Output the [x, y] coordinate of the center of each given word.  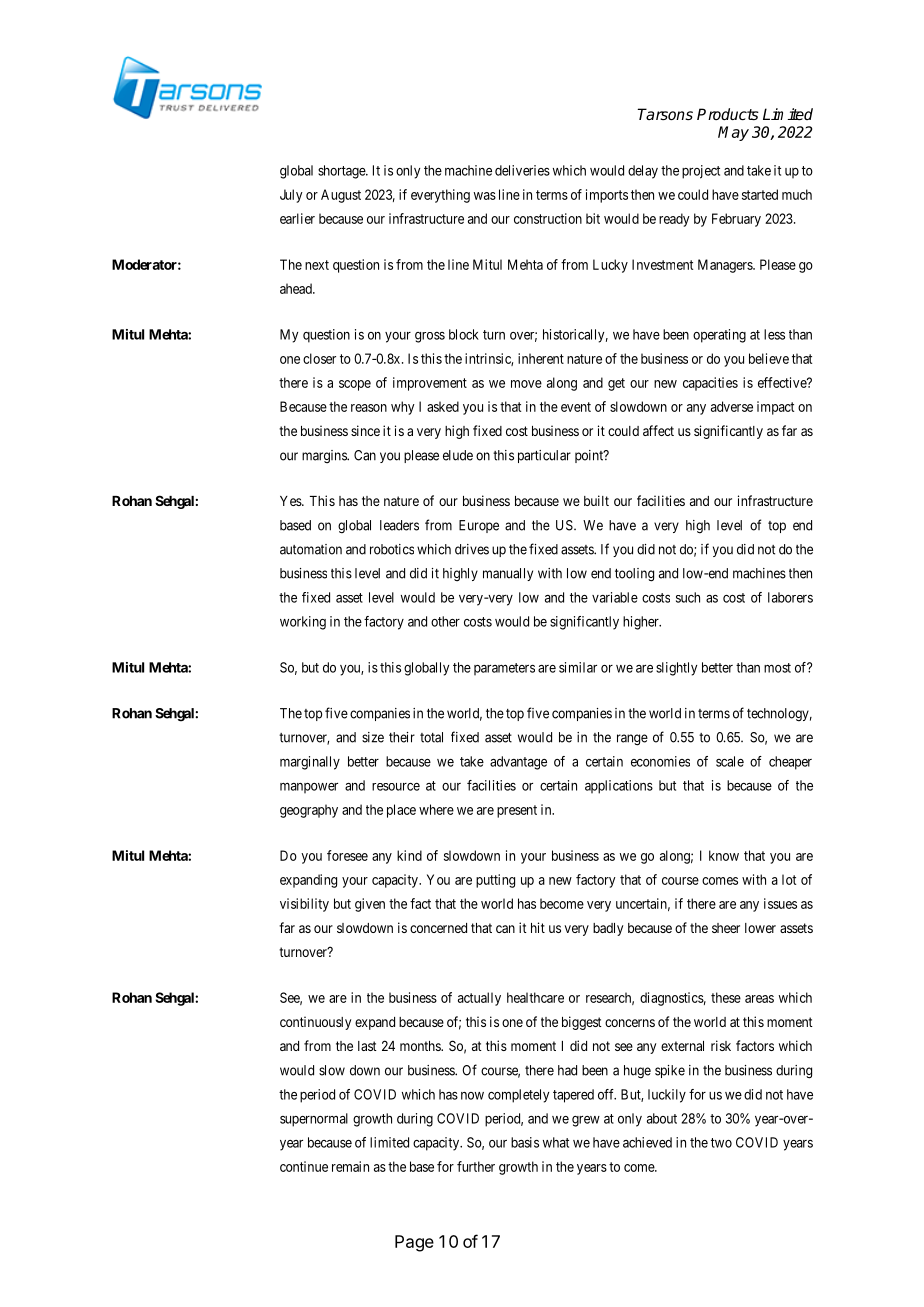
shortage [342, 172]
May [733, 133]
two [721, 1143]
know [724, 855]
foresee [347, 855]
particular [544, 456]
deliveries [522, 170]
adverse [732, 406]
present [517, 811]
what [556, 1142]
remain [350, 1166]
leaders [399, 525]
